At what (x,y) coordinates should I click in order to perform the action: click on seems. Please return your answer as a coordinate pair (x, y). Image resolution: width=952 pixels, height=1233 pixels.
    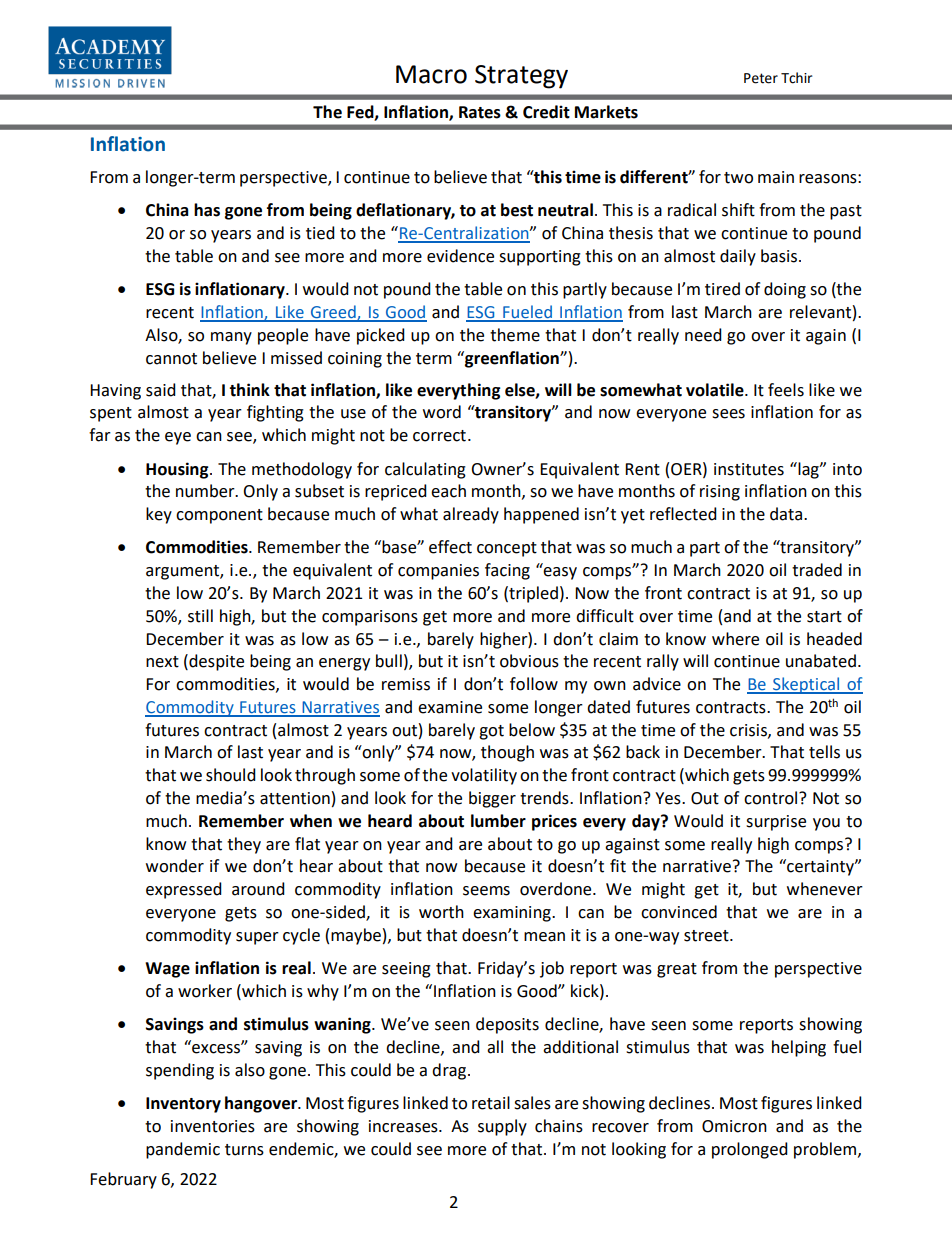
    Looking at the image, I should click on (486, 891).
